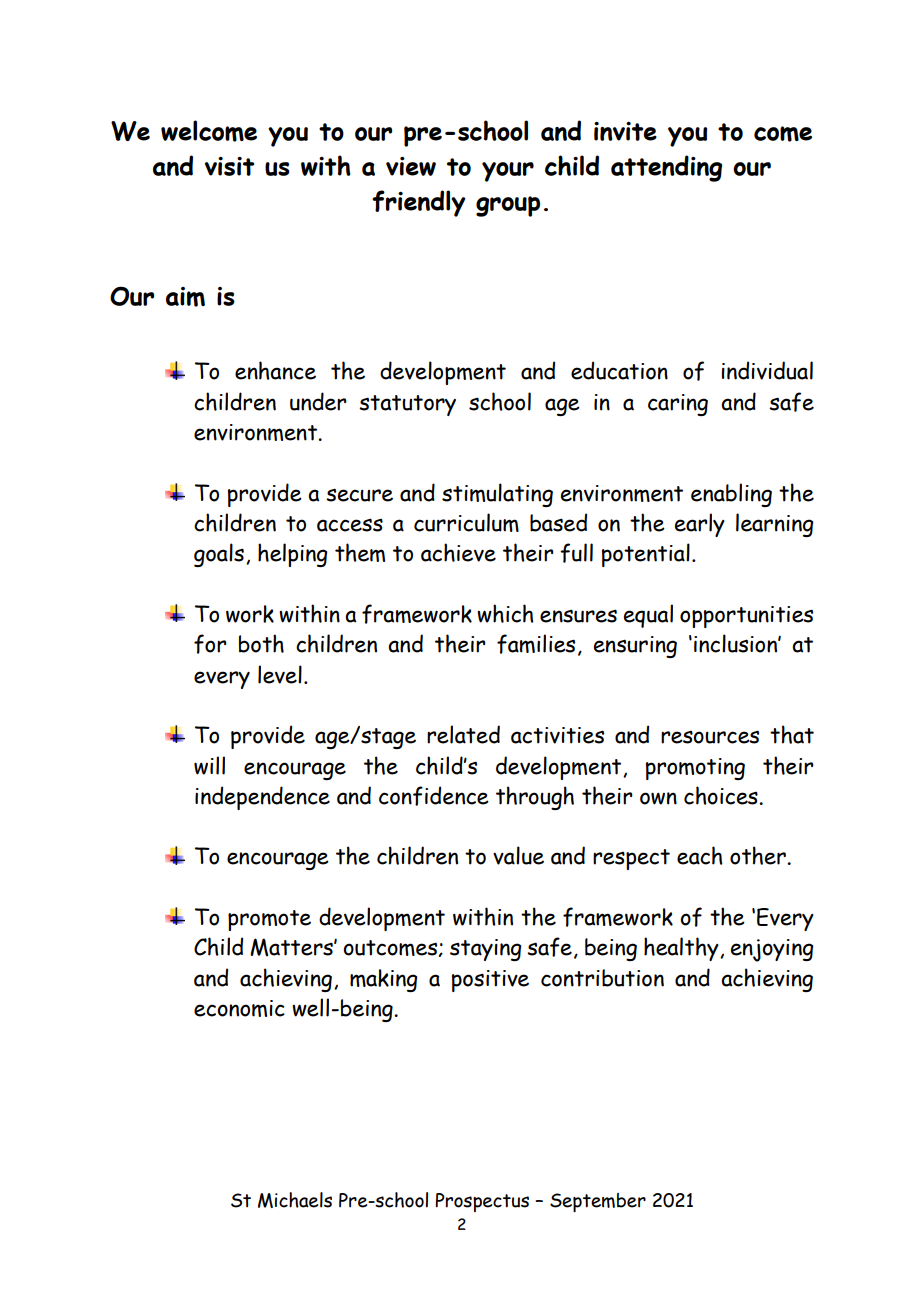 The height and width of the screenshot is (1308, 924). What do you see at coordinates (229, 166) in the screenshot?
I see `visit` at bounding box center [229, 166].
